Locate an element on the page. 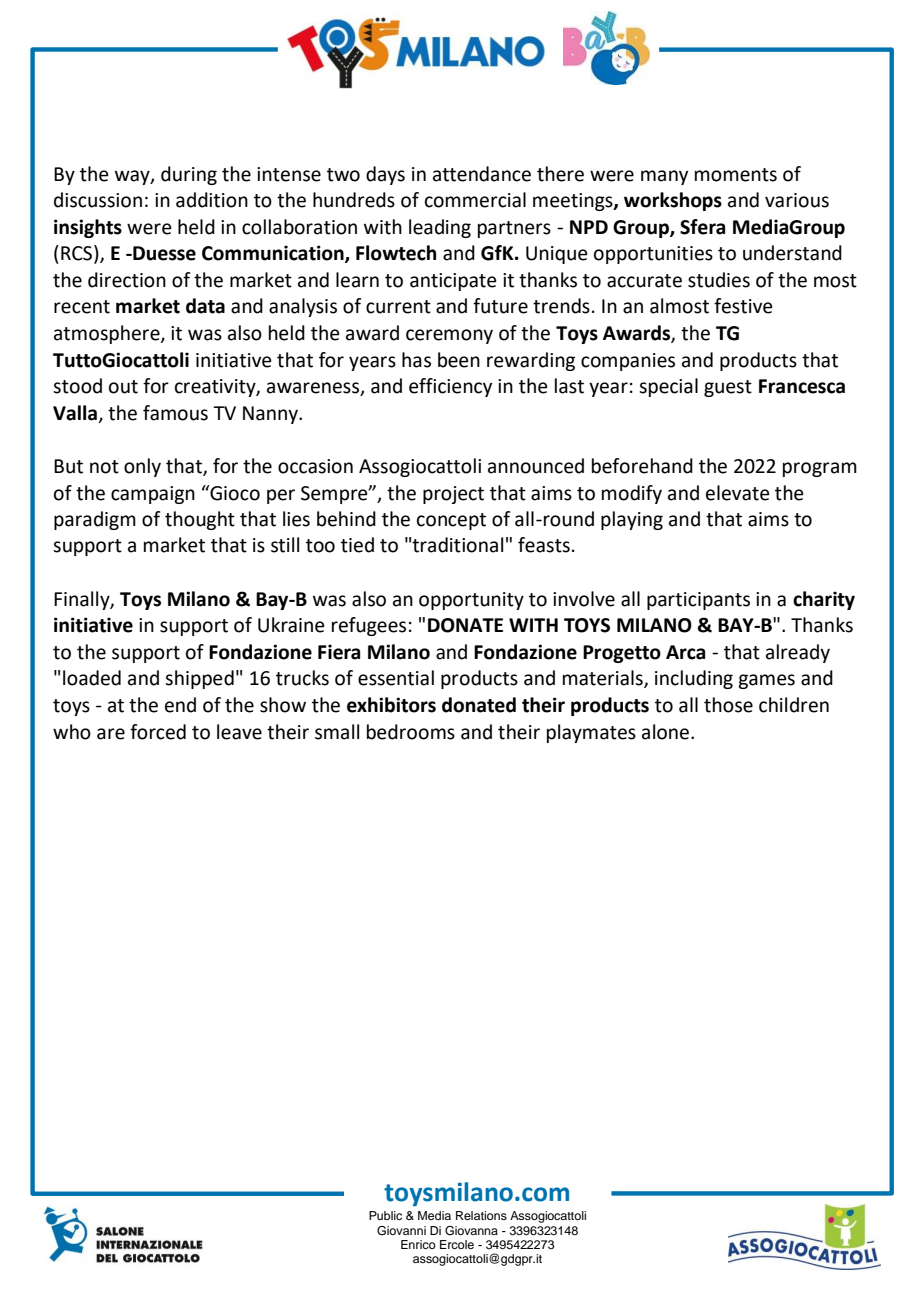 This page has width=924, height=1308. Giovanni is located at coordinates (401, 1231).
